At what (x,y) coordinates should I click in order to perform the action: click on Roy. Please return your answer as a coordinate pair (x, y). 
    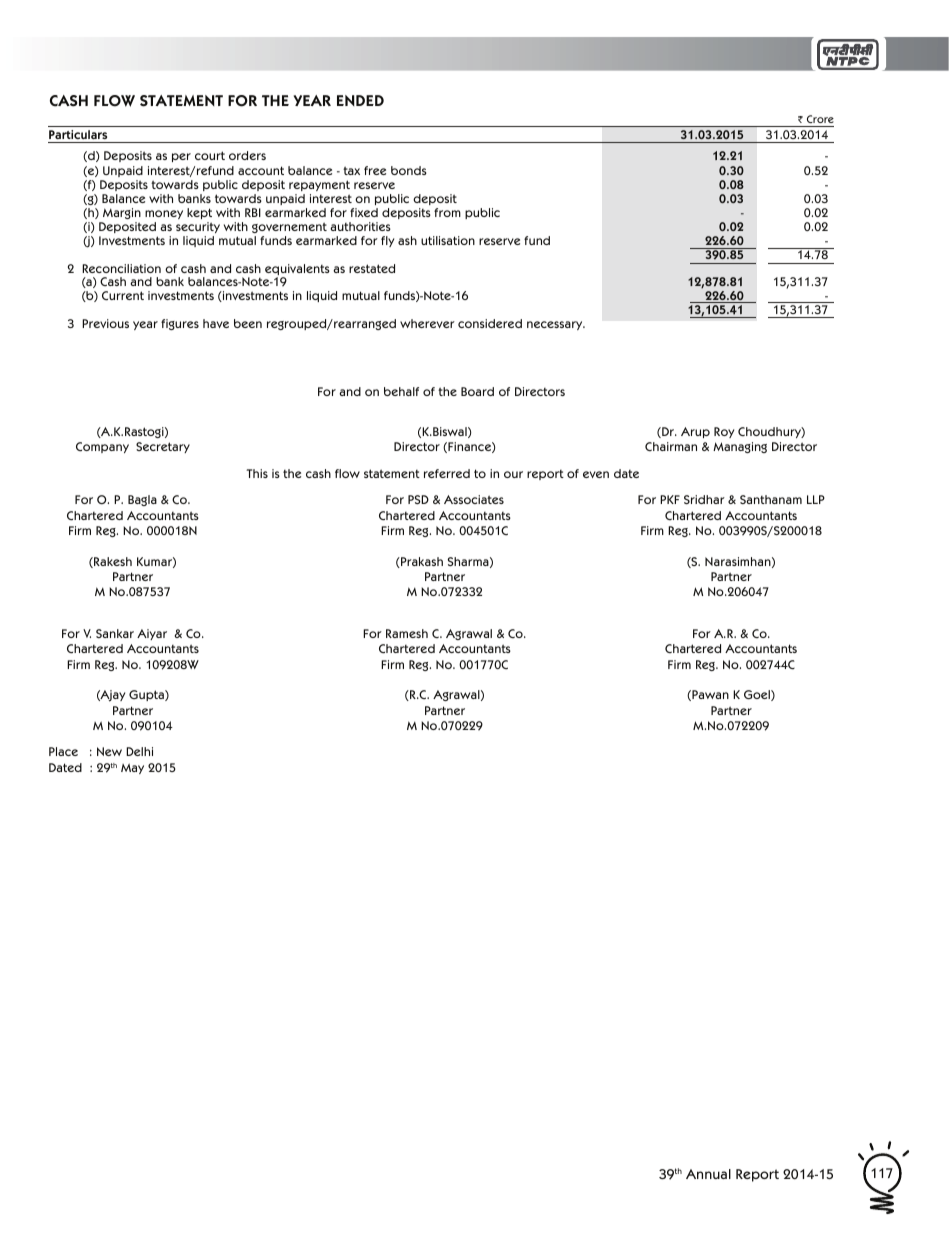
    Looking at the image, I should click on (724, 432).
